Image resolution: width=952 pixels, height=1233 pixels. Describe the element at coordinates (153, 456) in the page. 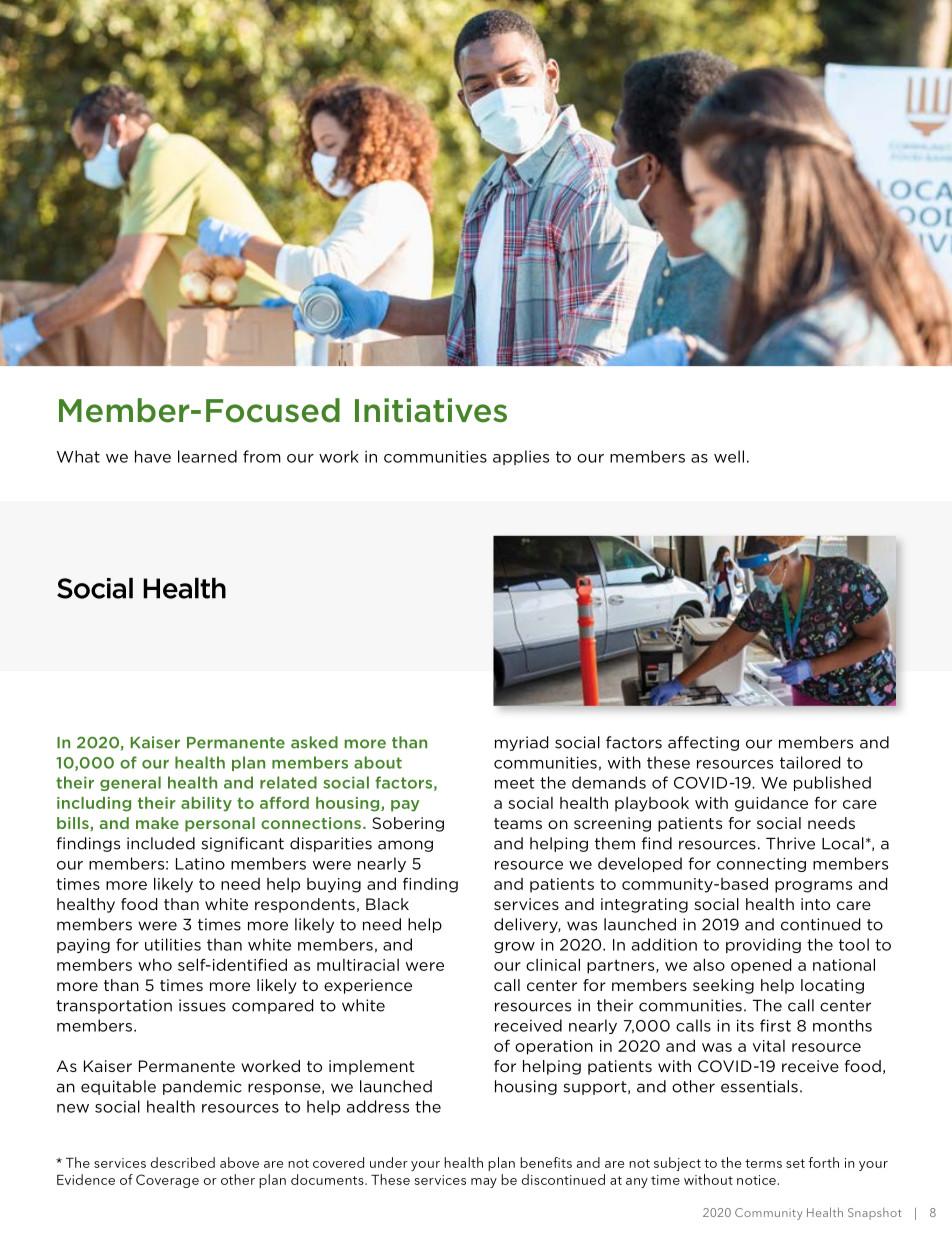

I see `have` at that location.
